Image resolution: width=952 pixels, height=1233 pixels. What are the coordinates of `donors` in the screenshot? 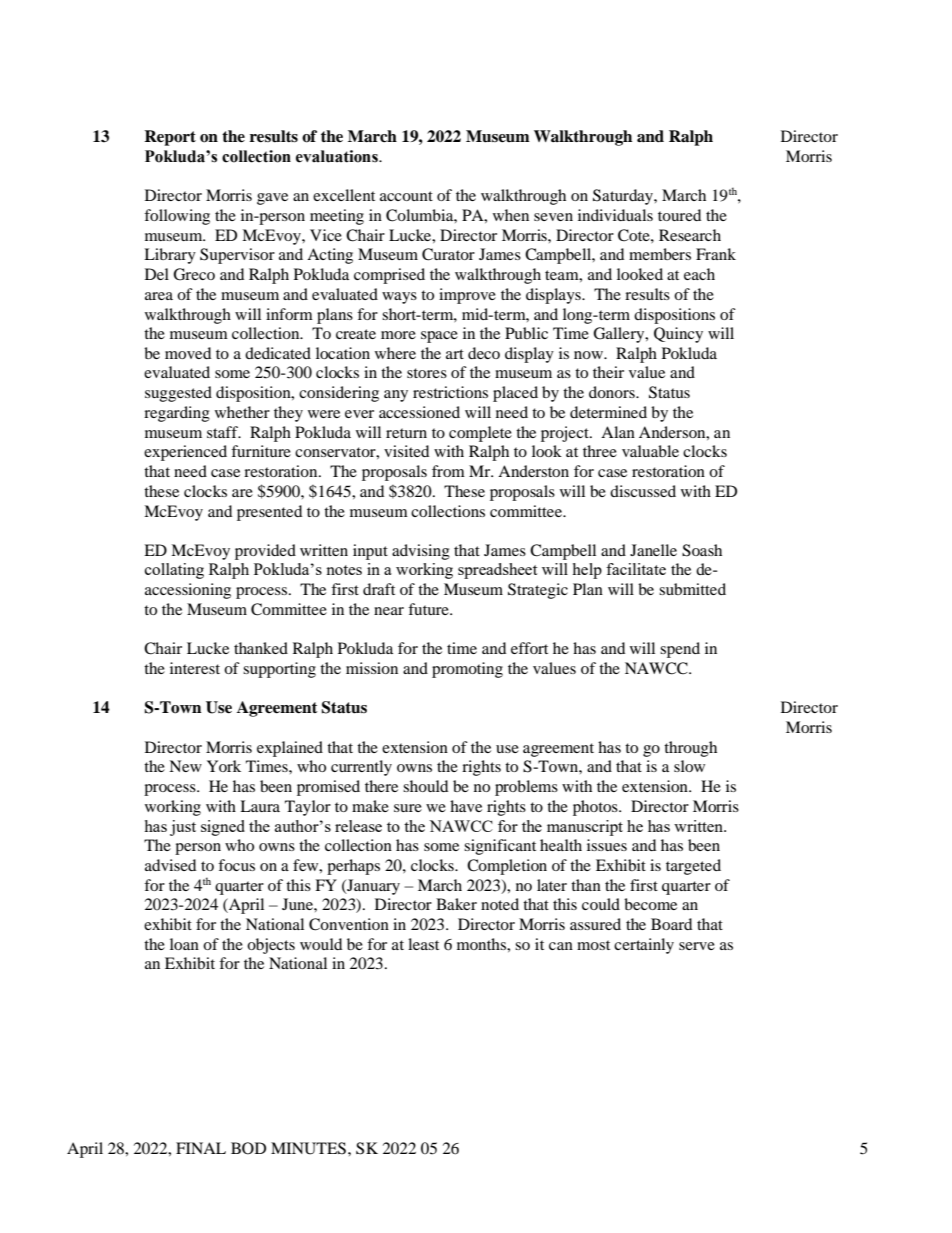 It's located at (613, 392).
